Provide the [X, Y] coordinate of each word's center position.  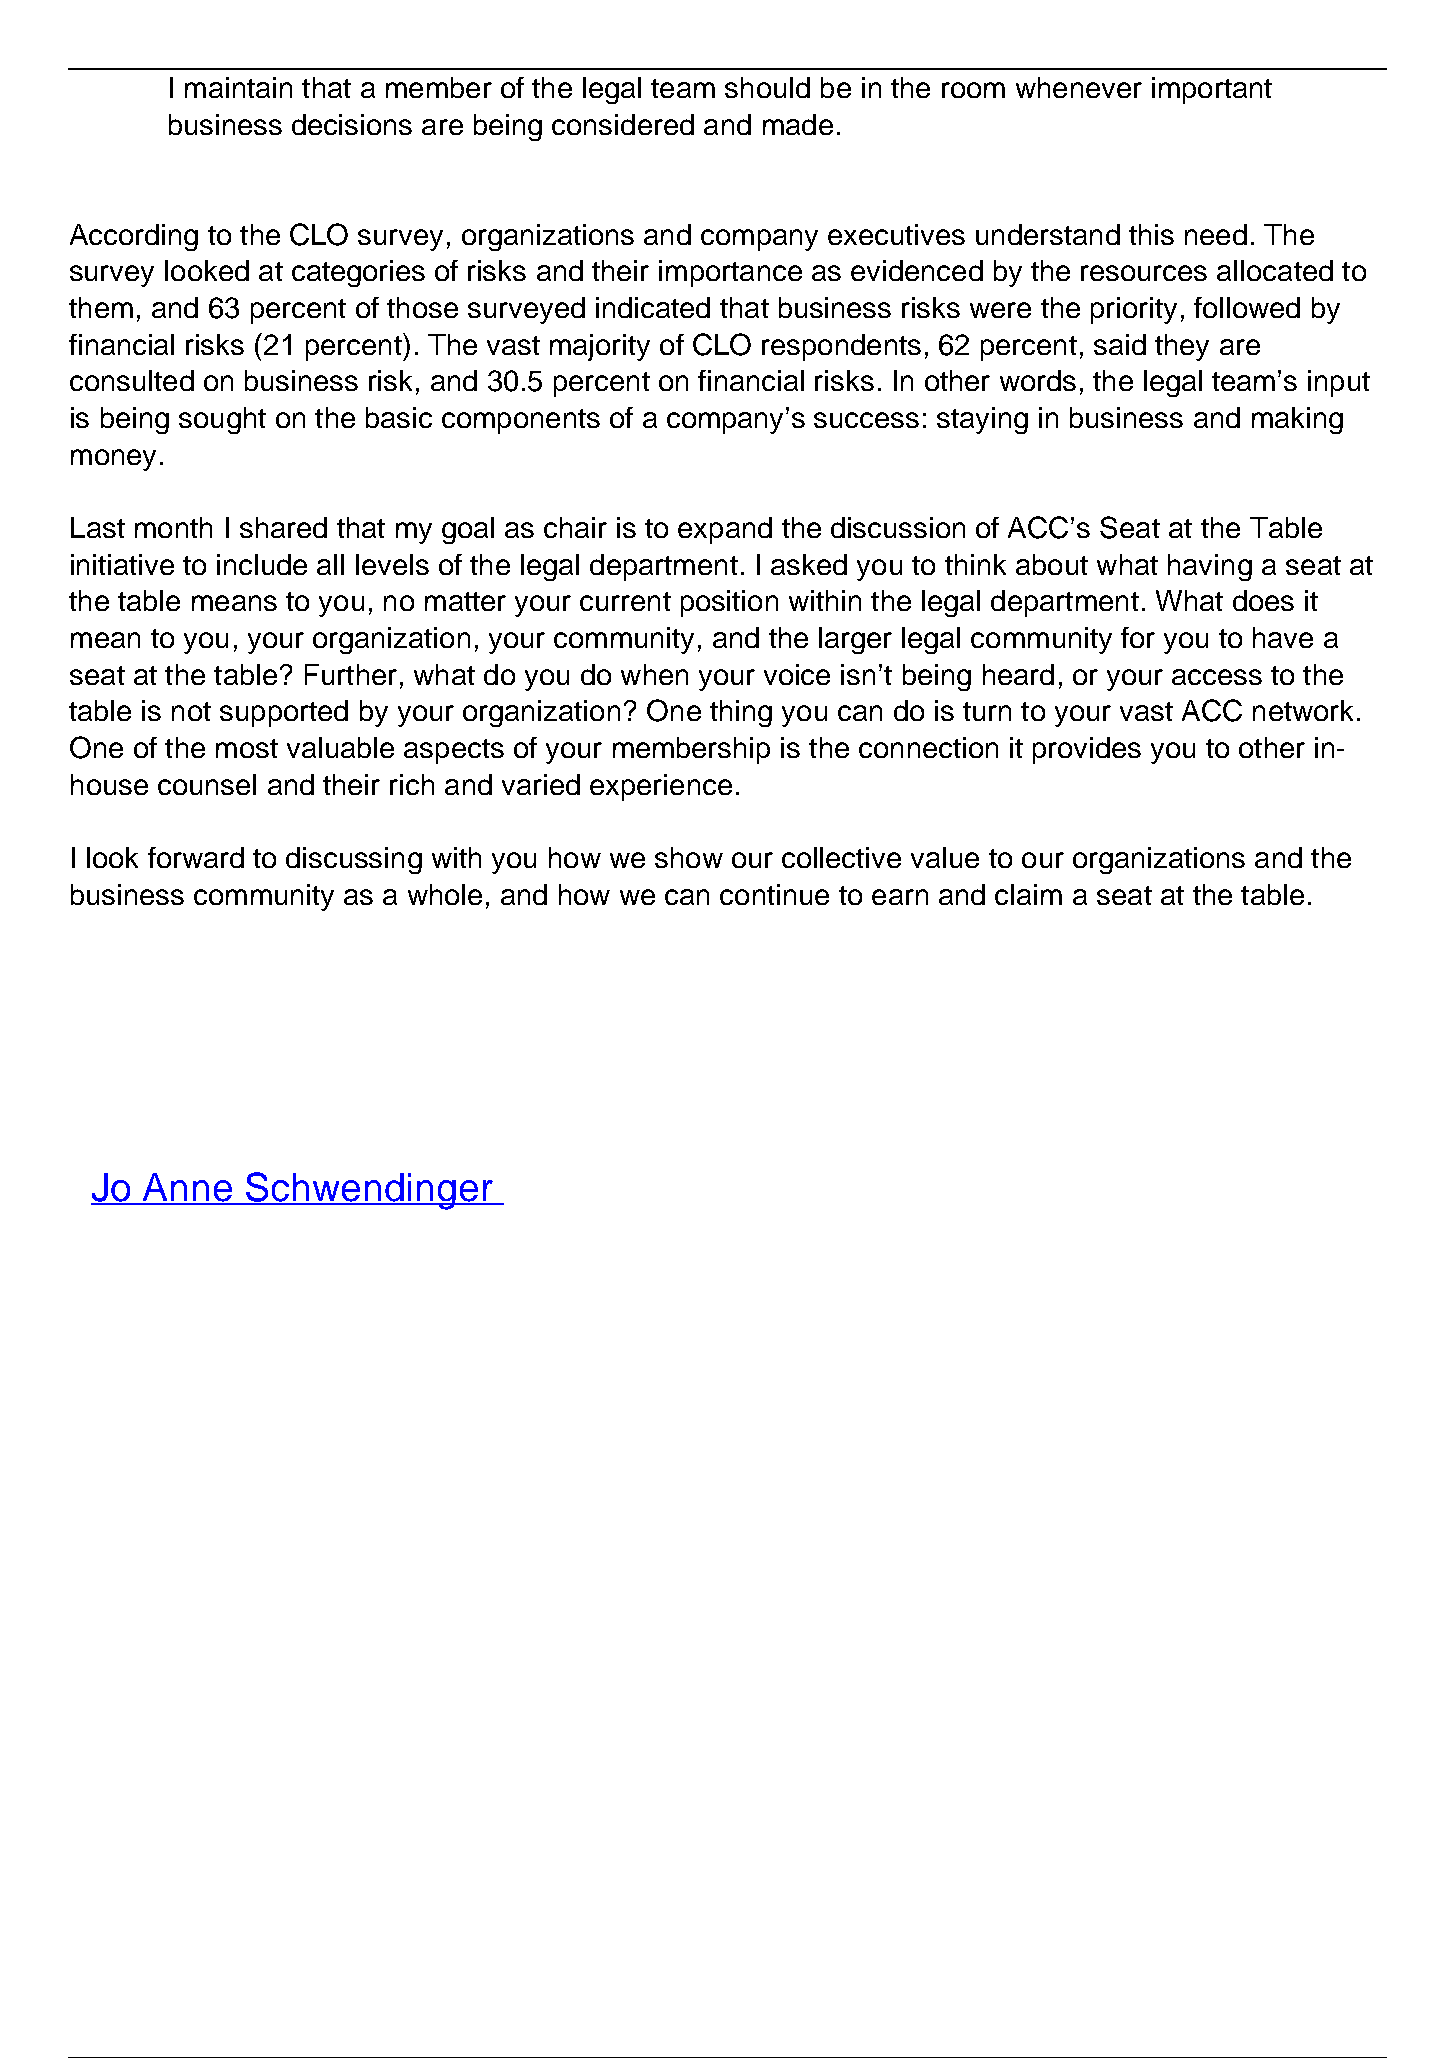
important [1212, 90]
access [1217, 677]
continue [774, 894]
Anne [188, 1188]
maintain [238, 87]
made [798, 124]
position [729, 603]
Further [351, 674]
